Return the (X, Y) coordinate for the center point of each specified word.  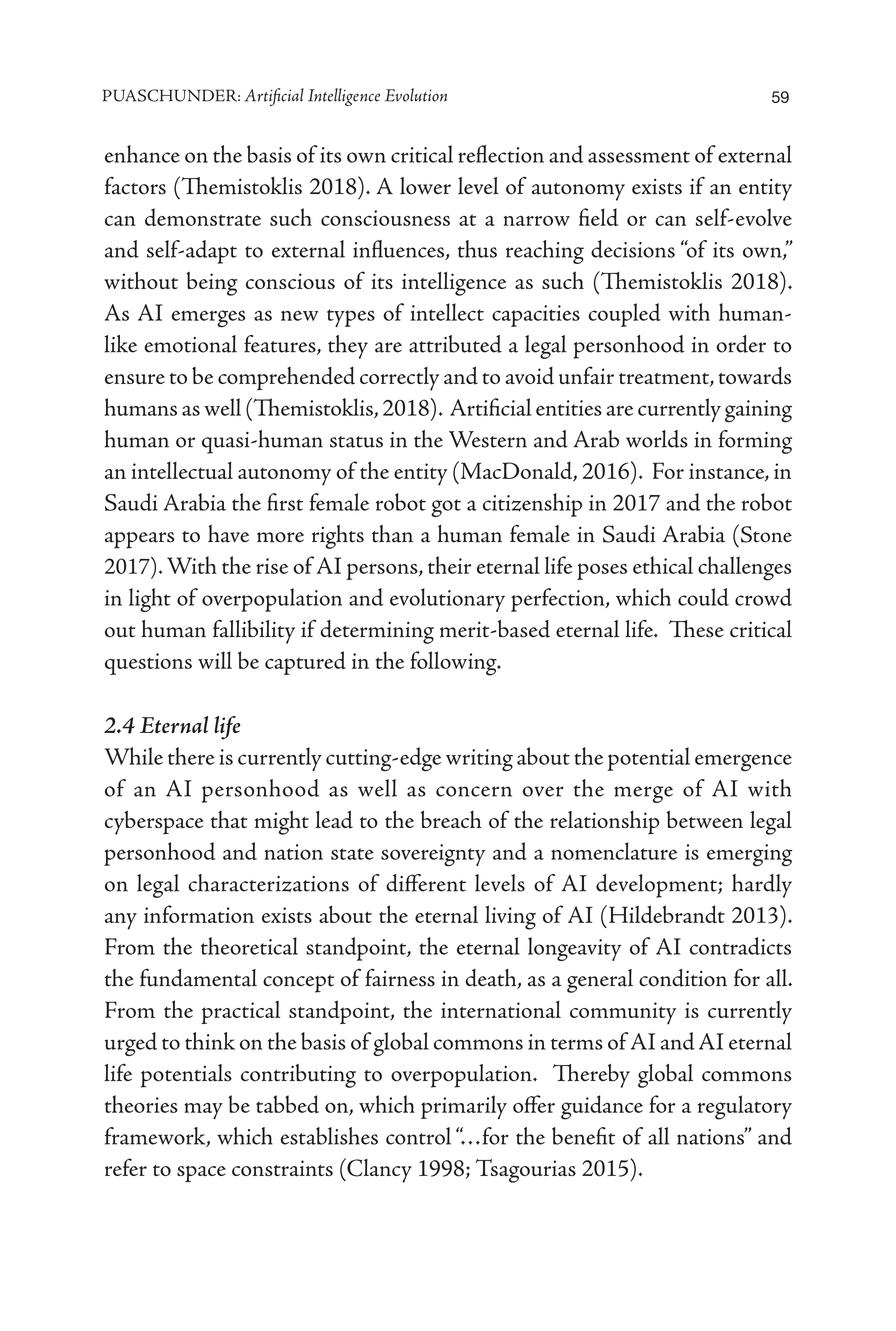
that (229, 819)
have (228, 534)
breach (451, 819)
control (418, 1136)
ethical (663, 565)
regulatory (745, 1107)
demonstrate (203, 217)
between (705, 819)
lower (425, 186)
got (446, 508)
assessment (639, 157)
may (203, 1111)
